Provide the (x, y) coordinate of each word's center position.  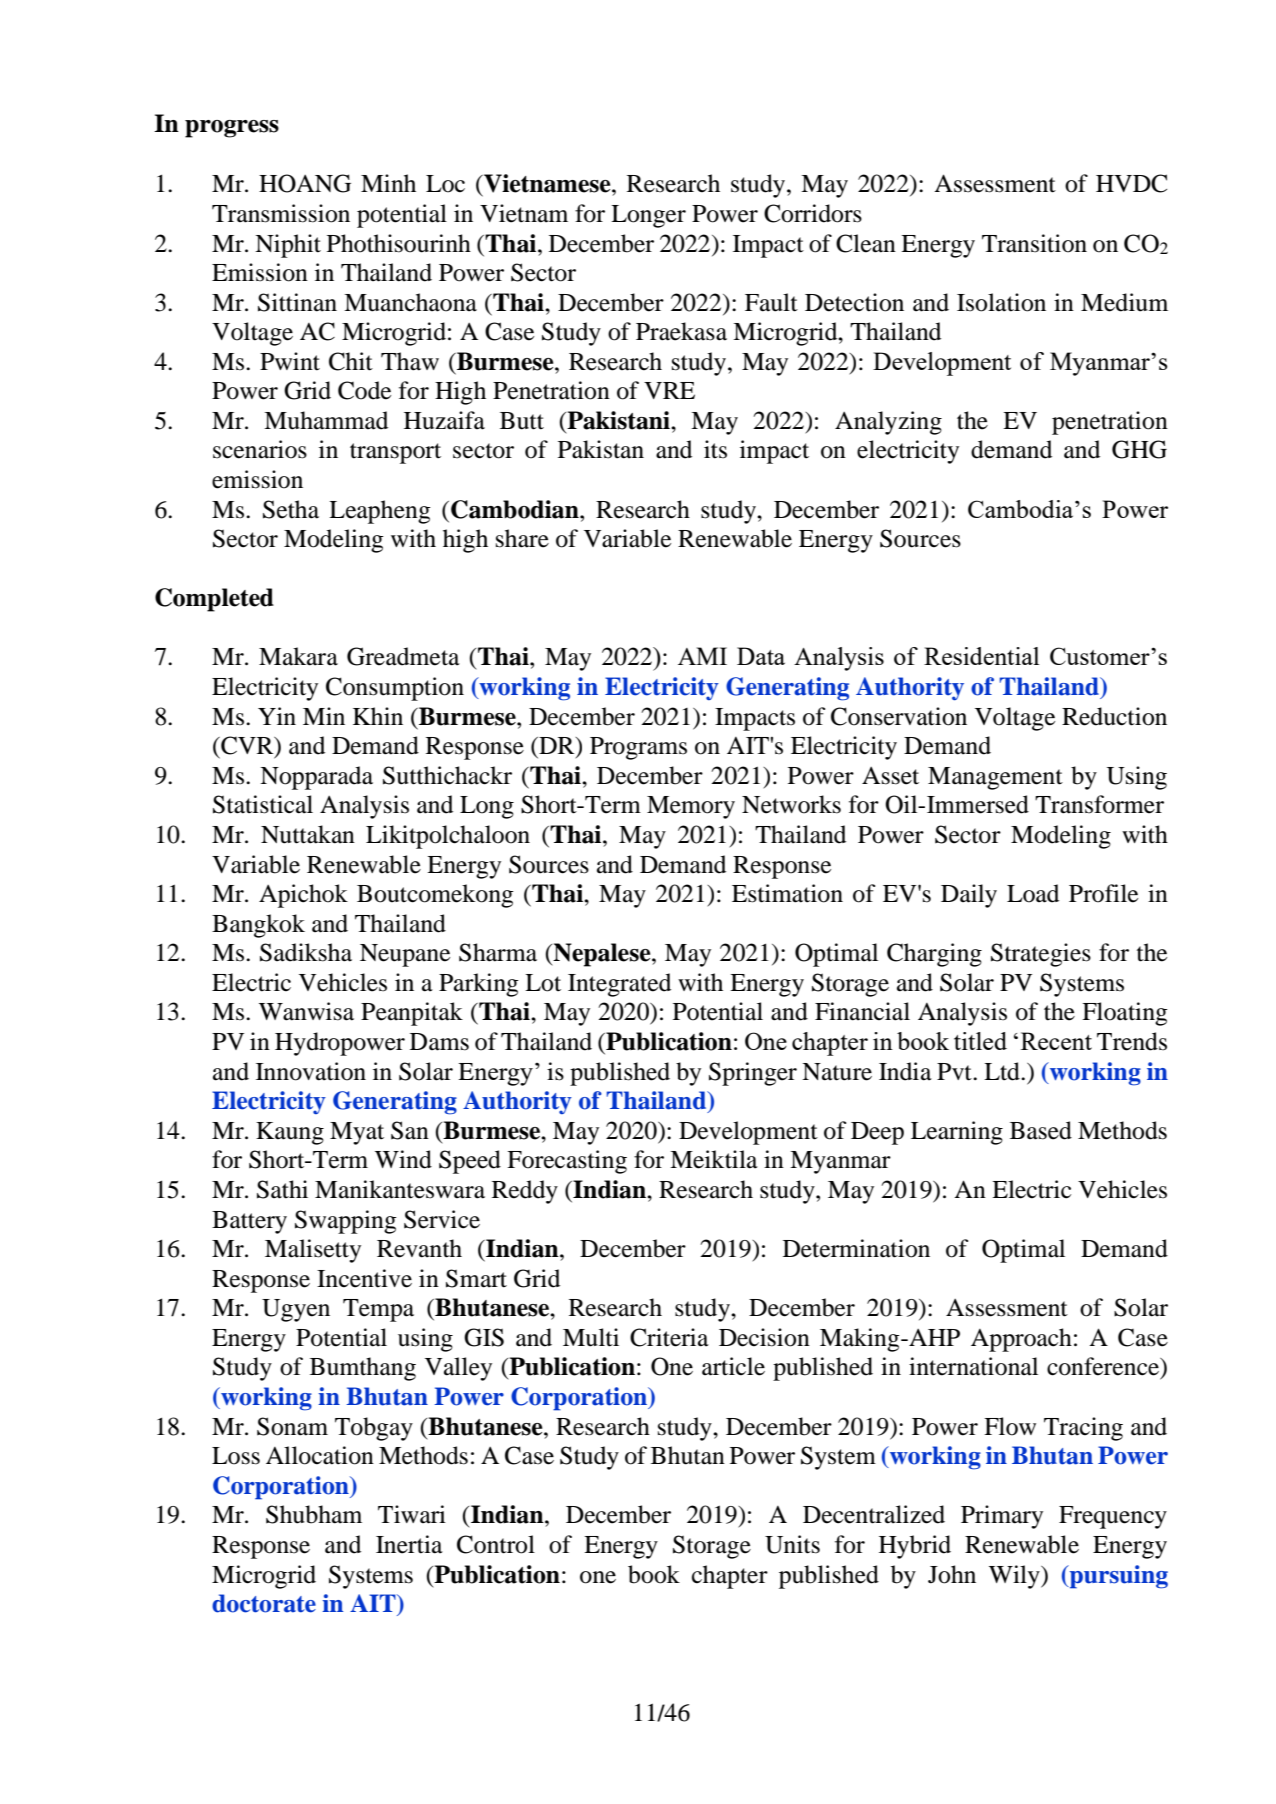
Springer (753, 1074)
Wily (1015, 1577)
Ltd (1003, 1071)
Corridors (813, 213)
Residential (981, 656)
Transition (1034, 243)
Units (792, 1544)
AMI (702, 656)
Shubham (314, 1514)
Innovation (311, 1071)
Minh (388, 183)
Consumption (395, 689)
